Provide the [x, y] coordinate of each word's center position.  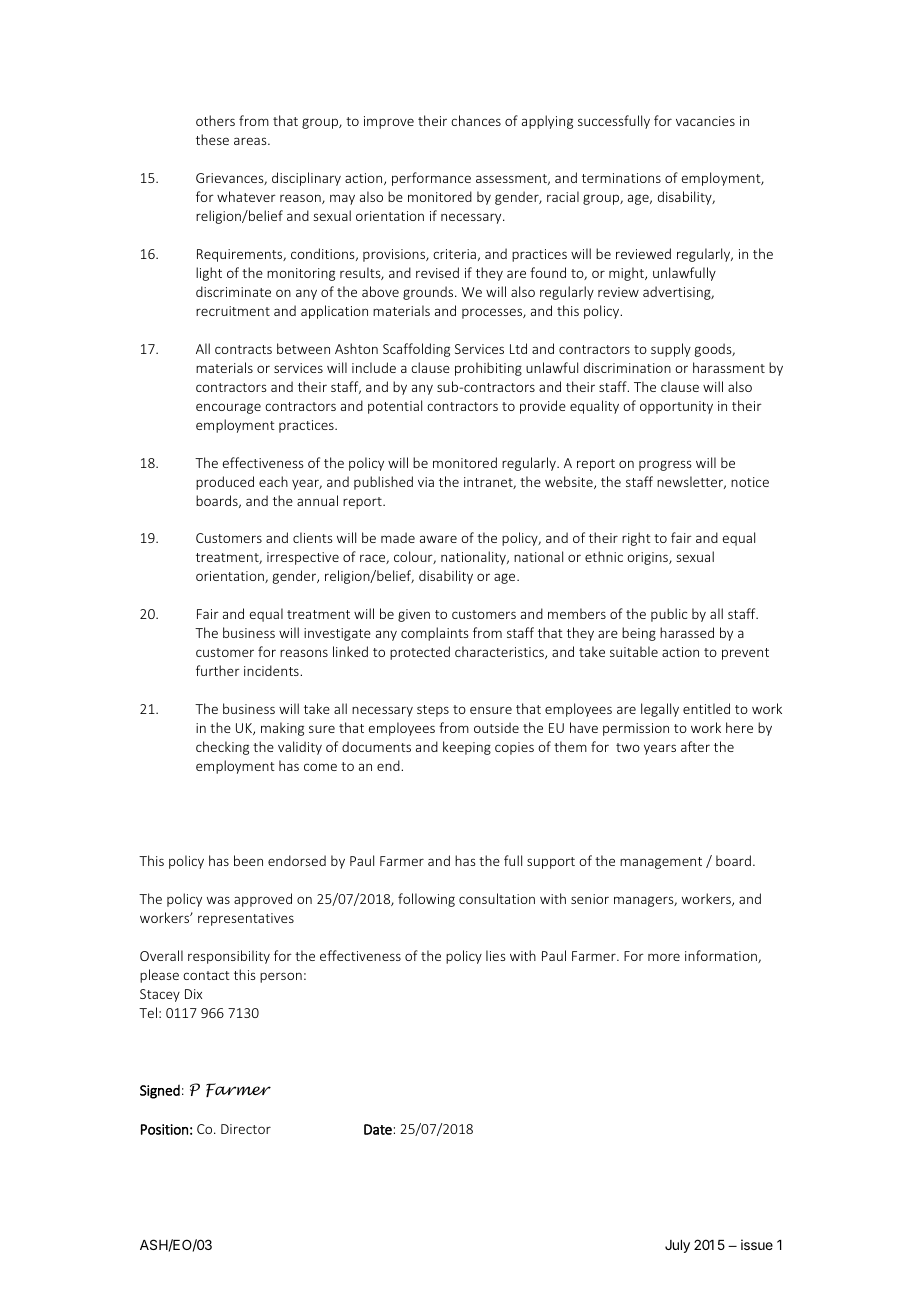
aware [438, 539]
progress [665, 465]
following [426, 900]
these [212, 139]
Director [246, 1129]
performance [431, 179]
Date [378, 1129]
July [677, 1246]
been [248, 860]
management [661, 863]
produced [225, 483]
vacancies [705, 121]
